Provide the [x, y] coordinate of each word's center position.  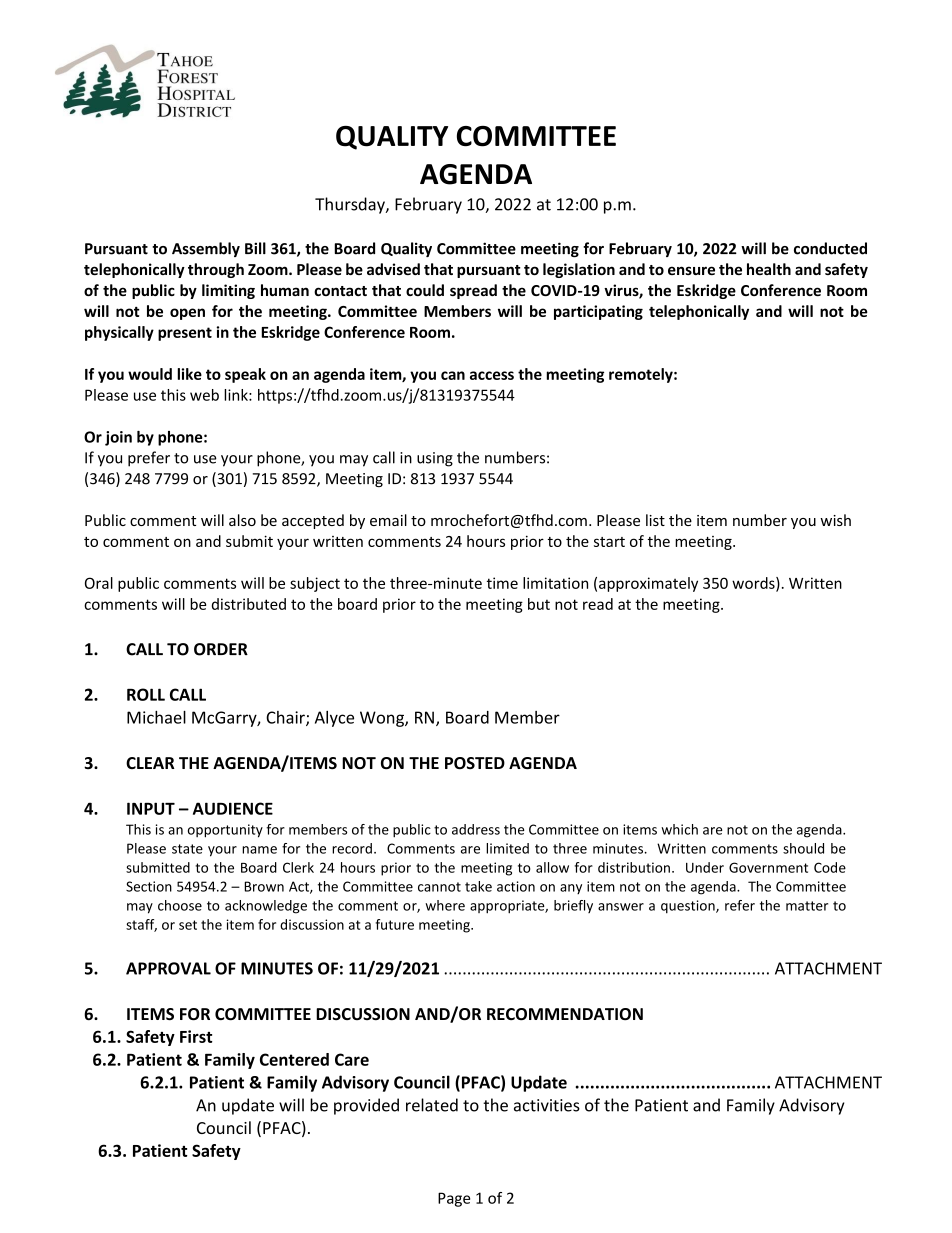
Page [454, 1199]
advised [393, 269]
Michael [156, 717]
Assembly [206, 249]
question [689, 907]
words [754, 584]
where [445, 905]
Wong [383, 719]
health [769, 269]
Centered [294, 1059]
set [188, 925]
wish [835, 520]
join [118, 438]
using [435, 459]
